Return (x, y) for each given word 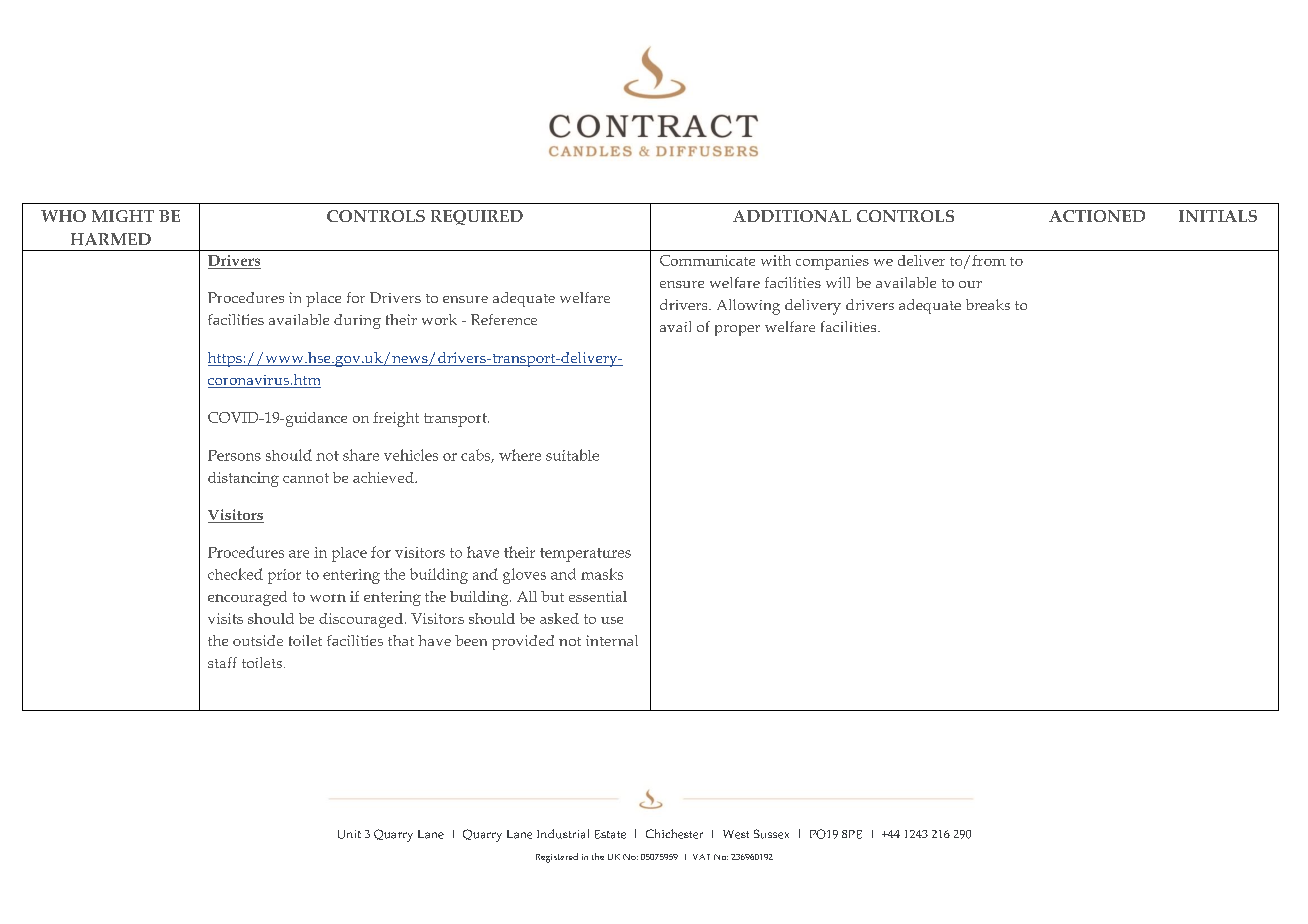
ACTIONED (1097, 216)
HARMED (111, 239)
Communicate (707, 260)
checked (235, 574)
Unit (349, 834)
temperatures (585, 555)
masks (602, 574)
